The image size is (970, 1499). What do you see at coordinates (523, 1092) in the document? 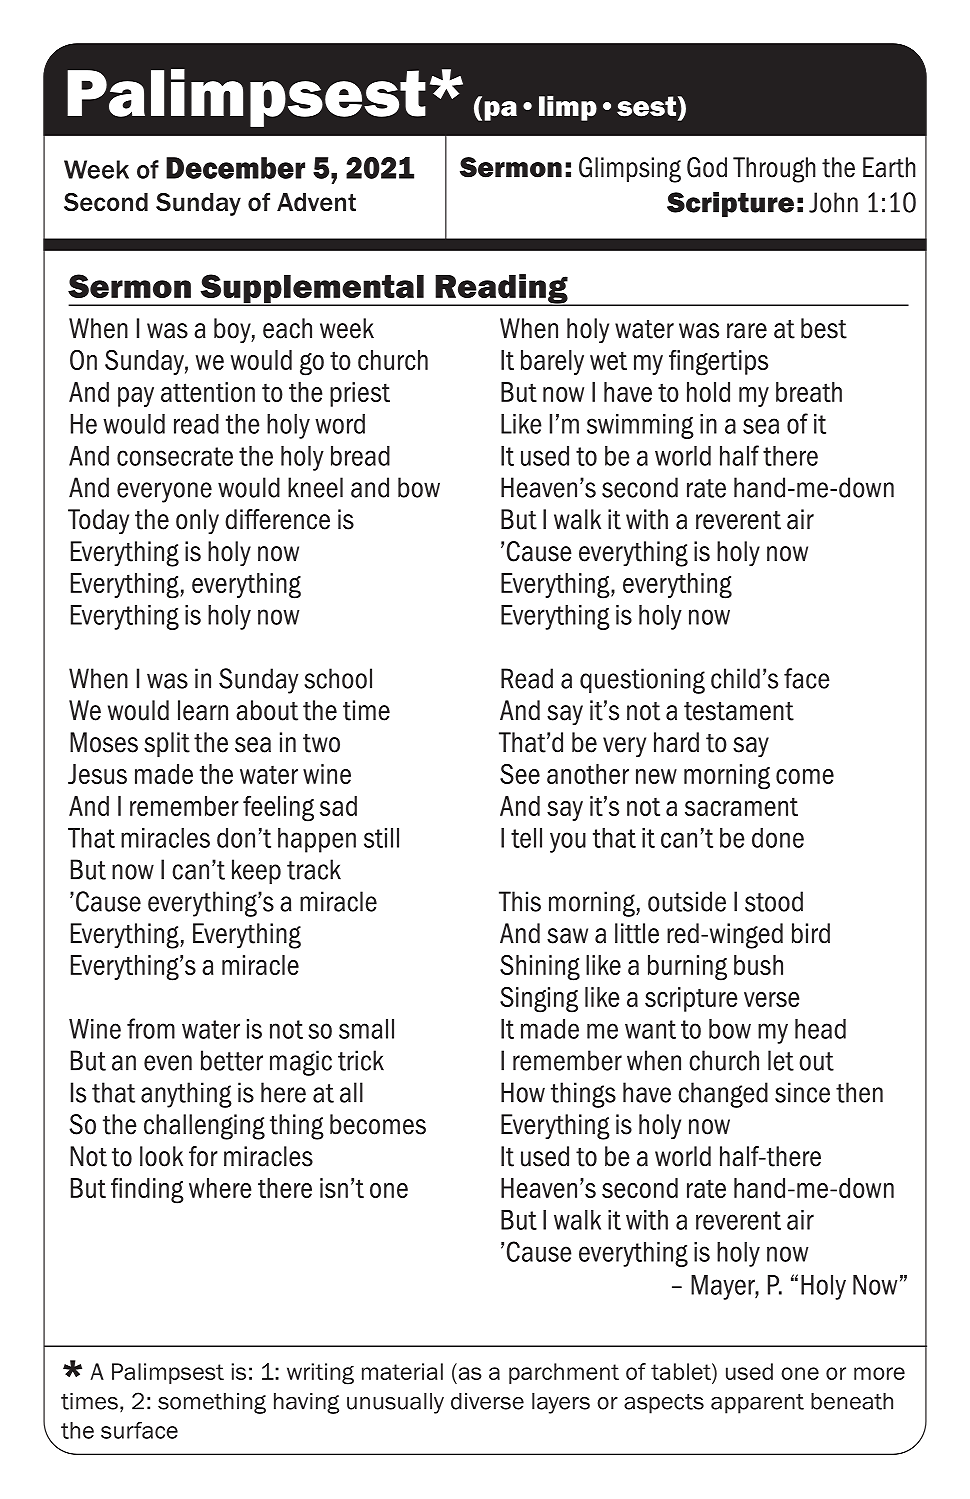
I see `How` at bounding box center [523, 1092].
